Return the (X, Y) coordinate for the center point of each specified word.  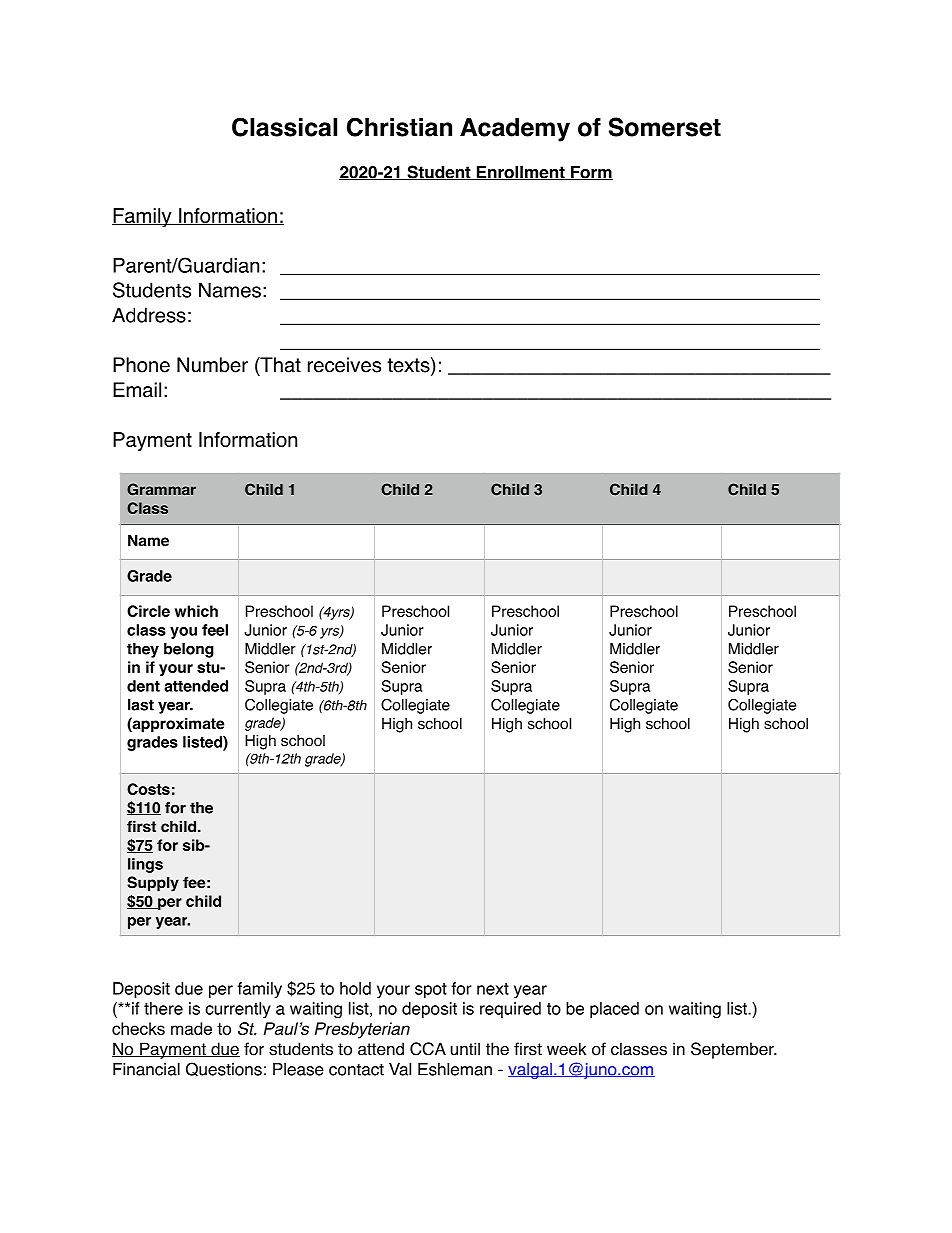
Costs (148, 789)
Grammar (161, 489)
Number (212, 365)
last (141, 705)
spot (431, 990)
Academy (515, 130)
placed (614, 1010)
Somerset (665, 127)
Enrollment (520, 173)
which (196, 611)
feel (215, 630)
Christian (399, 127)
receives (344, 365)
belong (189, 650)
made (191, 1028)
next (493, 989)
